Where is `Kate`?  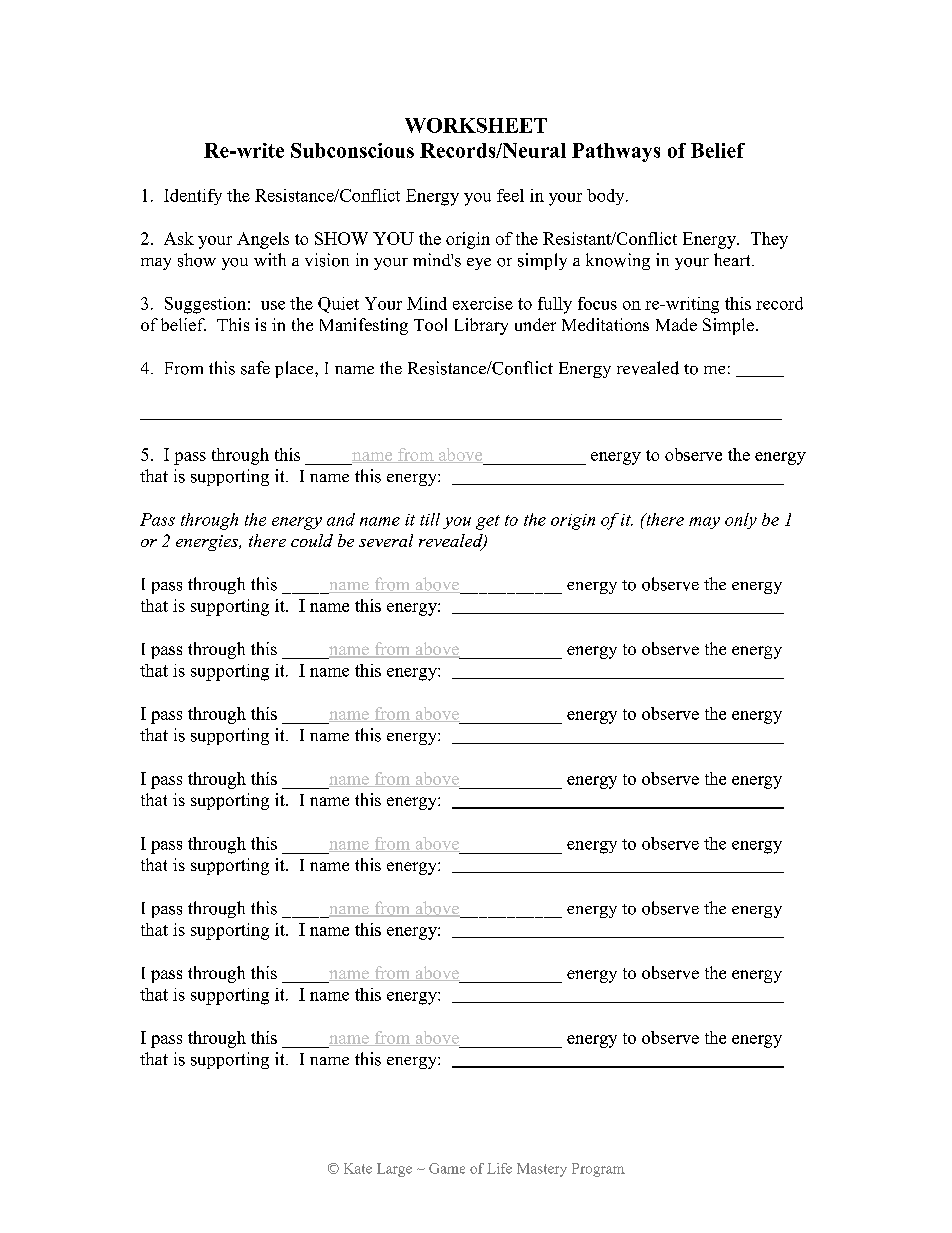
Kate is located at coordinates (358, 1168).
